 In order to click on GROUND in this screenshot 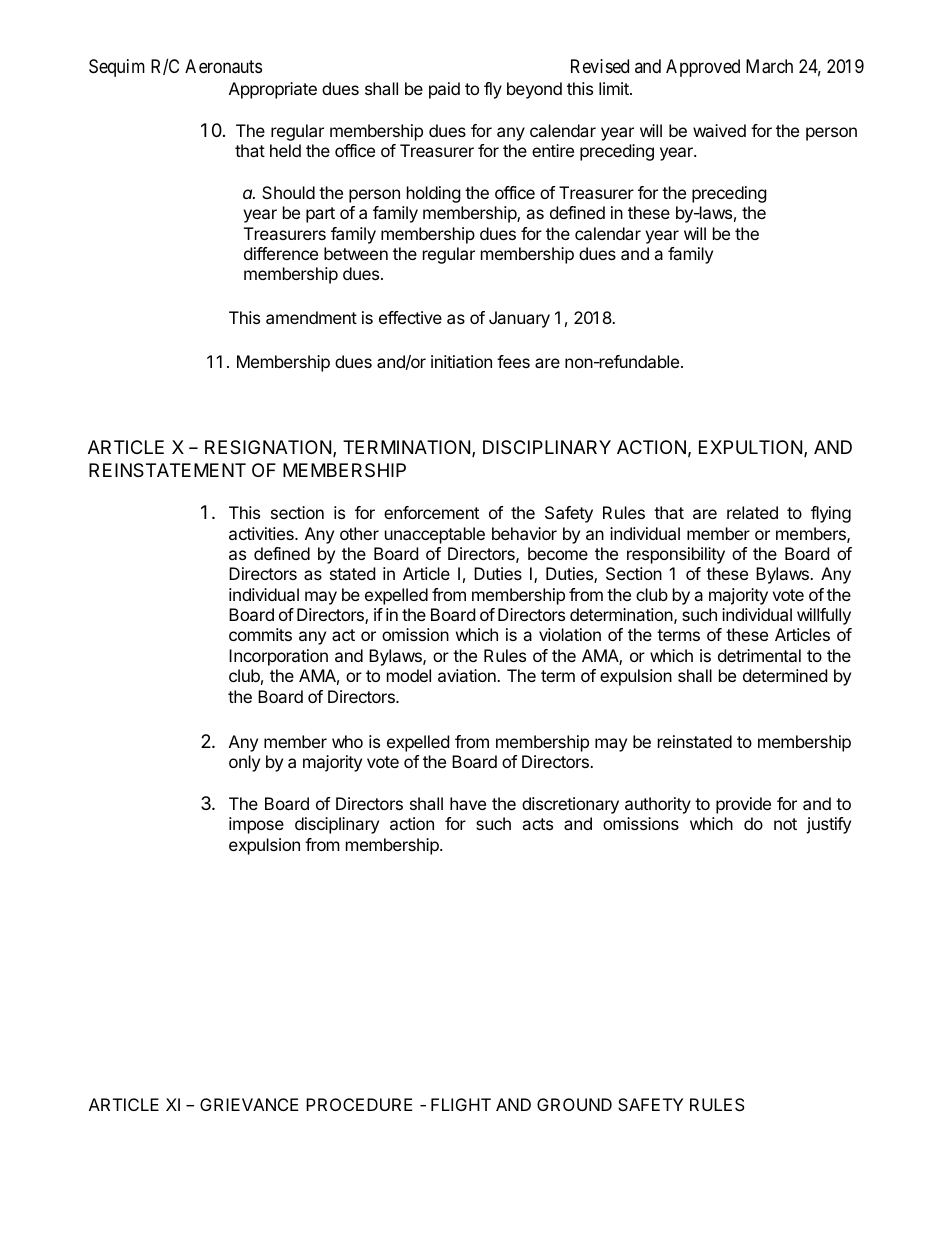, I will do `click(574, 1104)`.
